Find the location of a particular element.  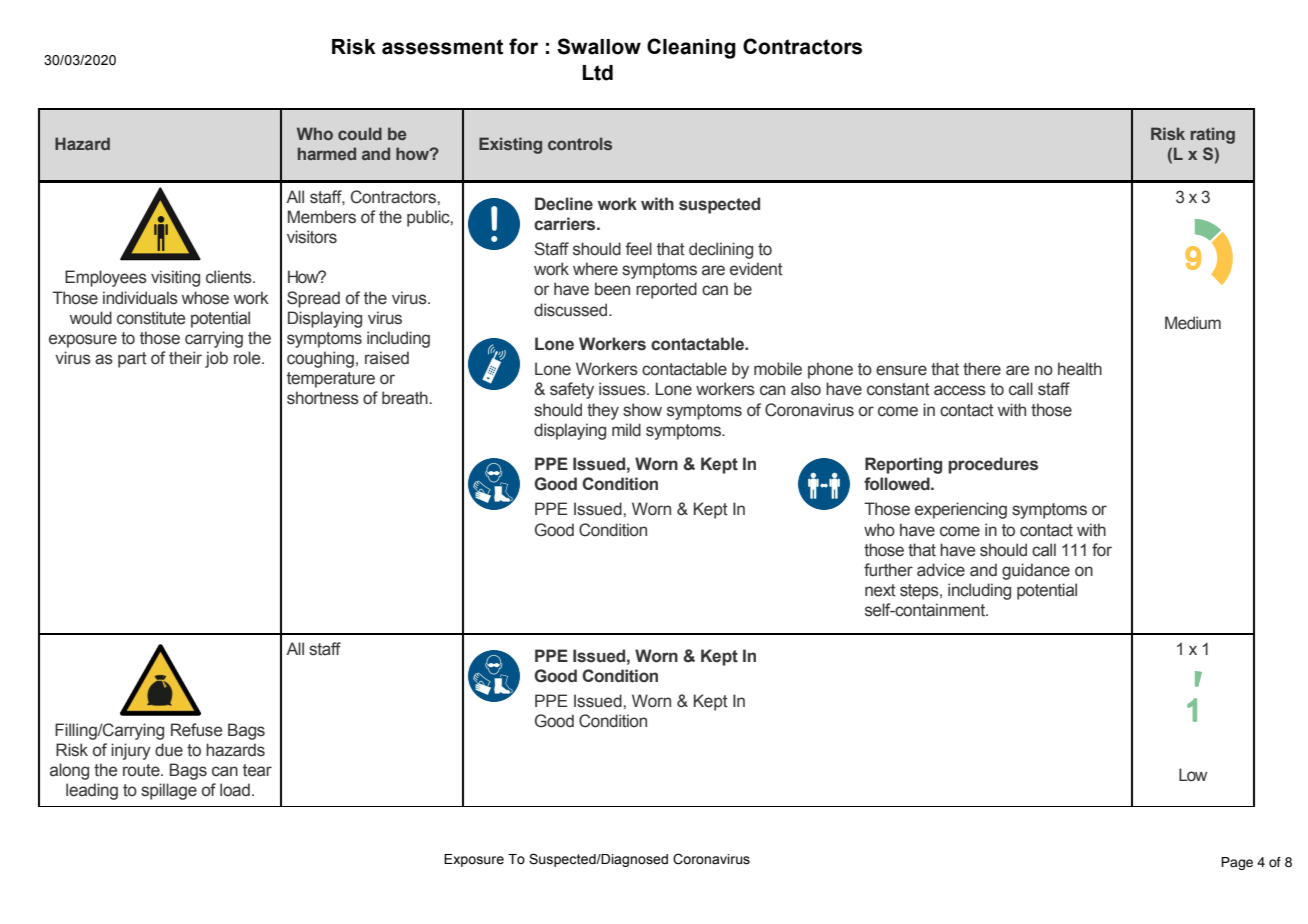

Refuse is located at coordinates (196, 730).
